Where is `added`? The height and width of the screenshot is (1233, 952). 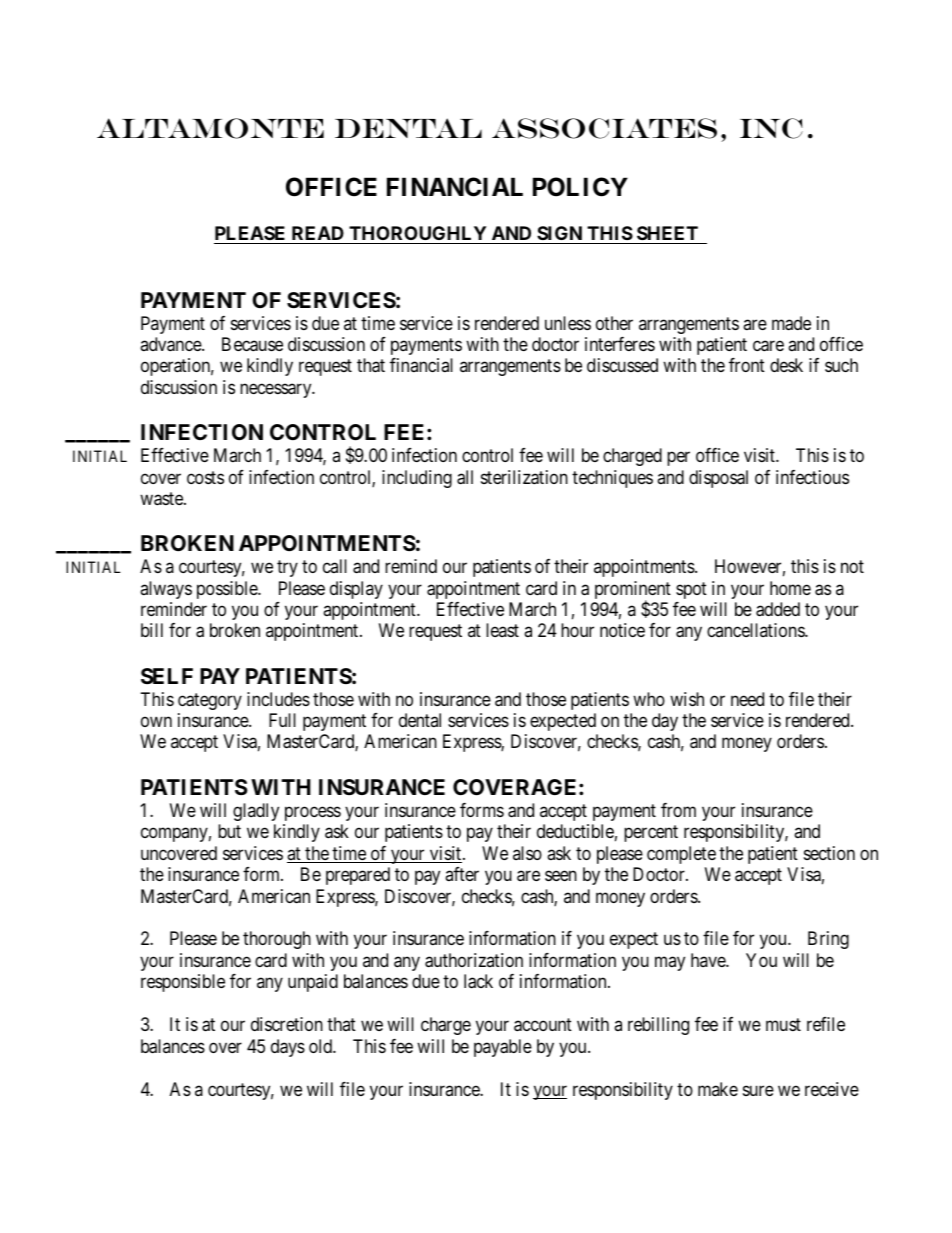
added is located at coordinates (778, 609).
